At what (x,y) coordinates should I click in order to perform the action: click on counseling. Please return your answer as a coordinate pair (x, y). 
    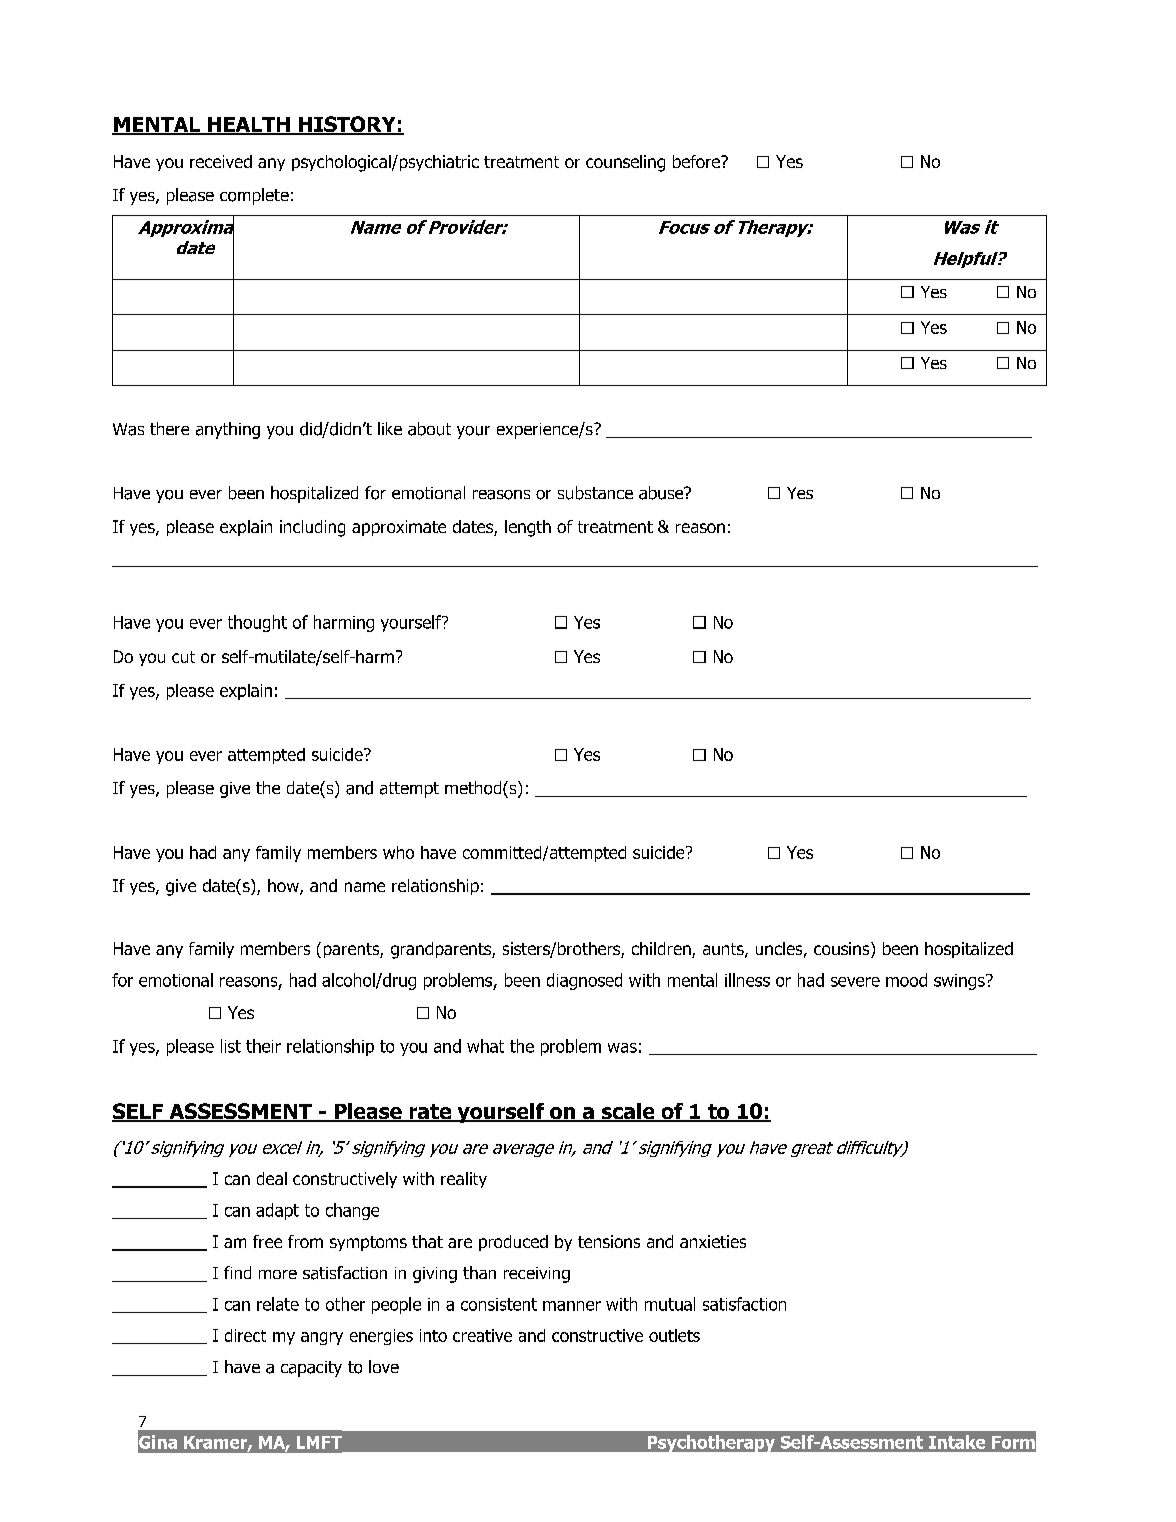
    Looking at the image, I should click on (625, 163).
